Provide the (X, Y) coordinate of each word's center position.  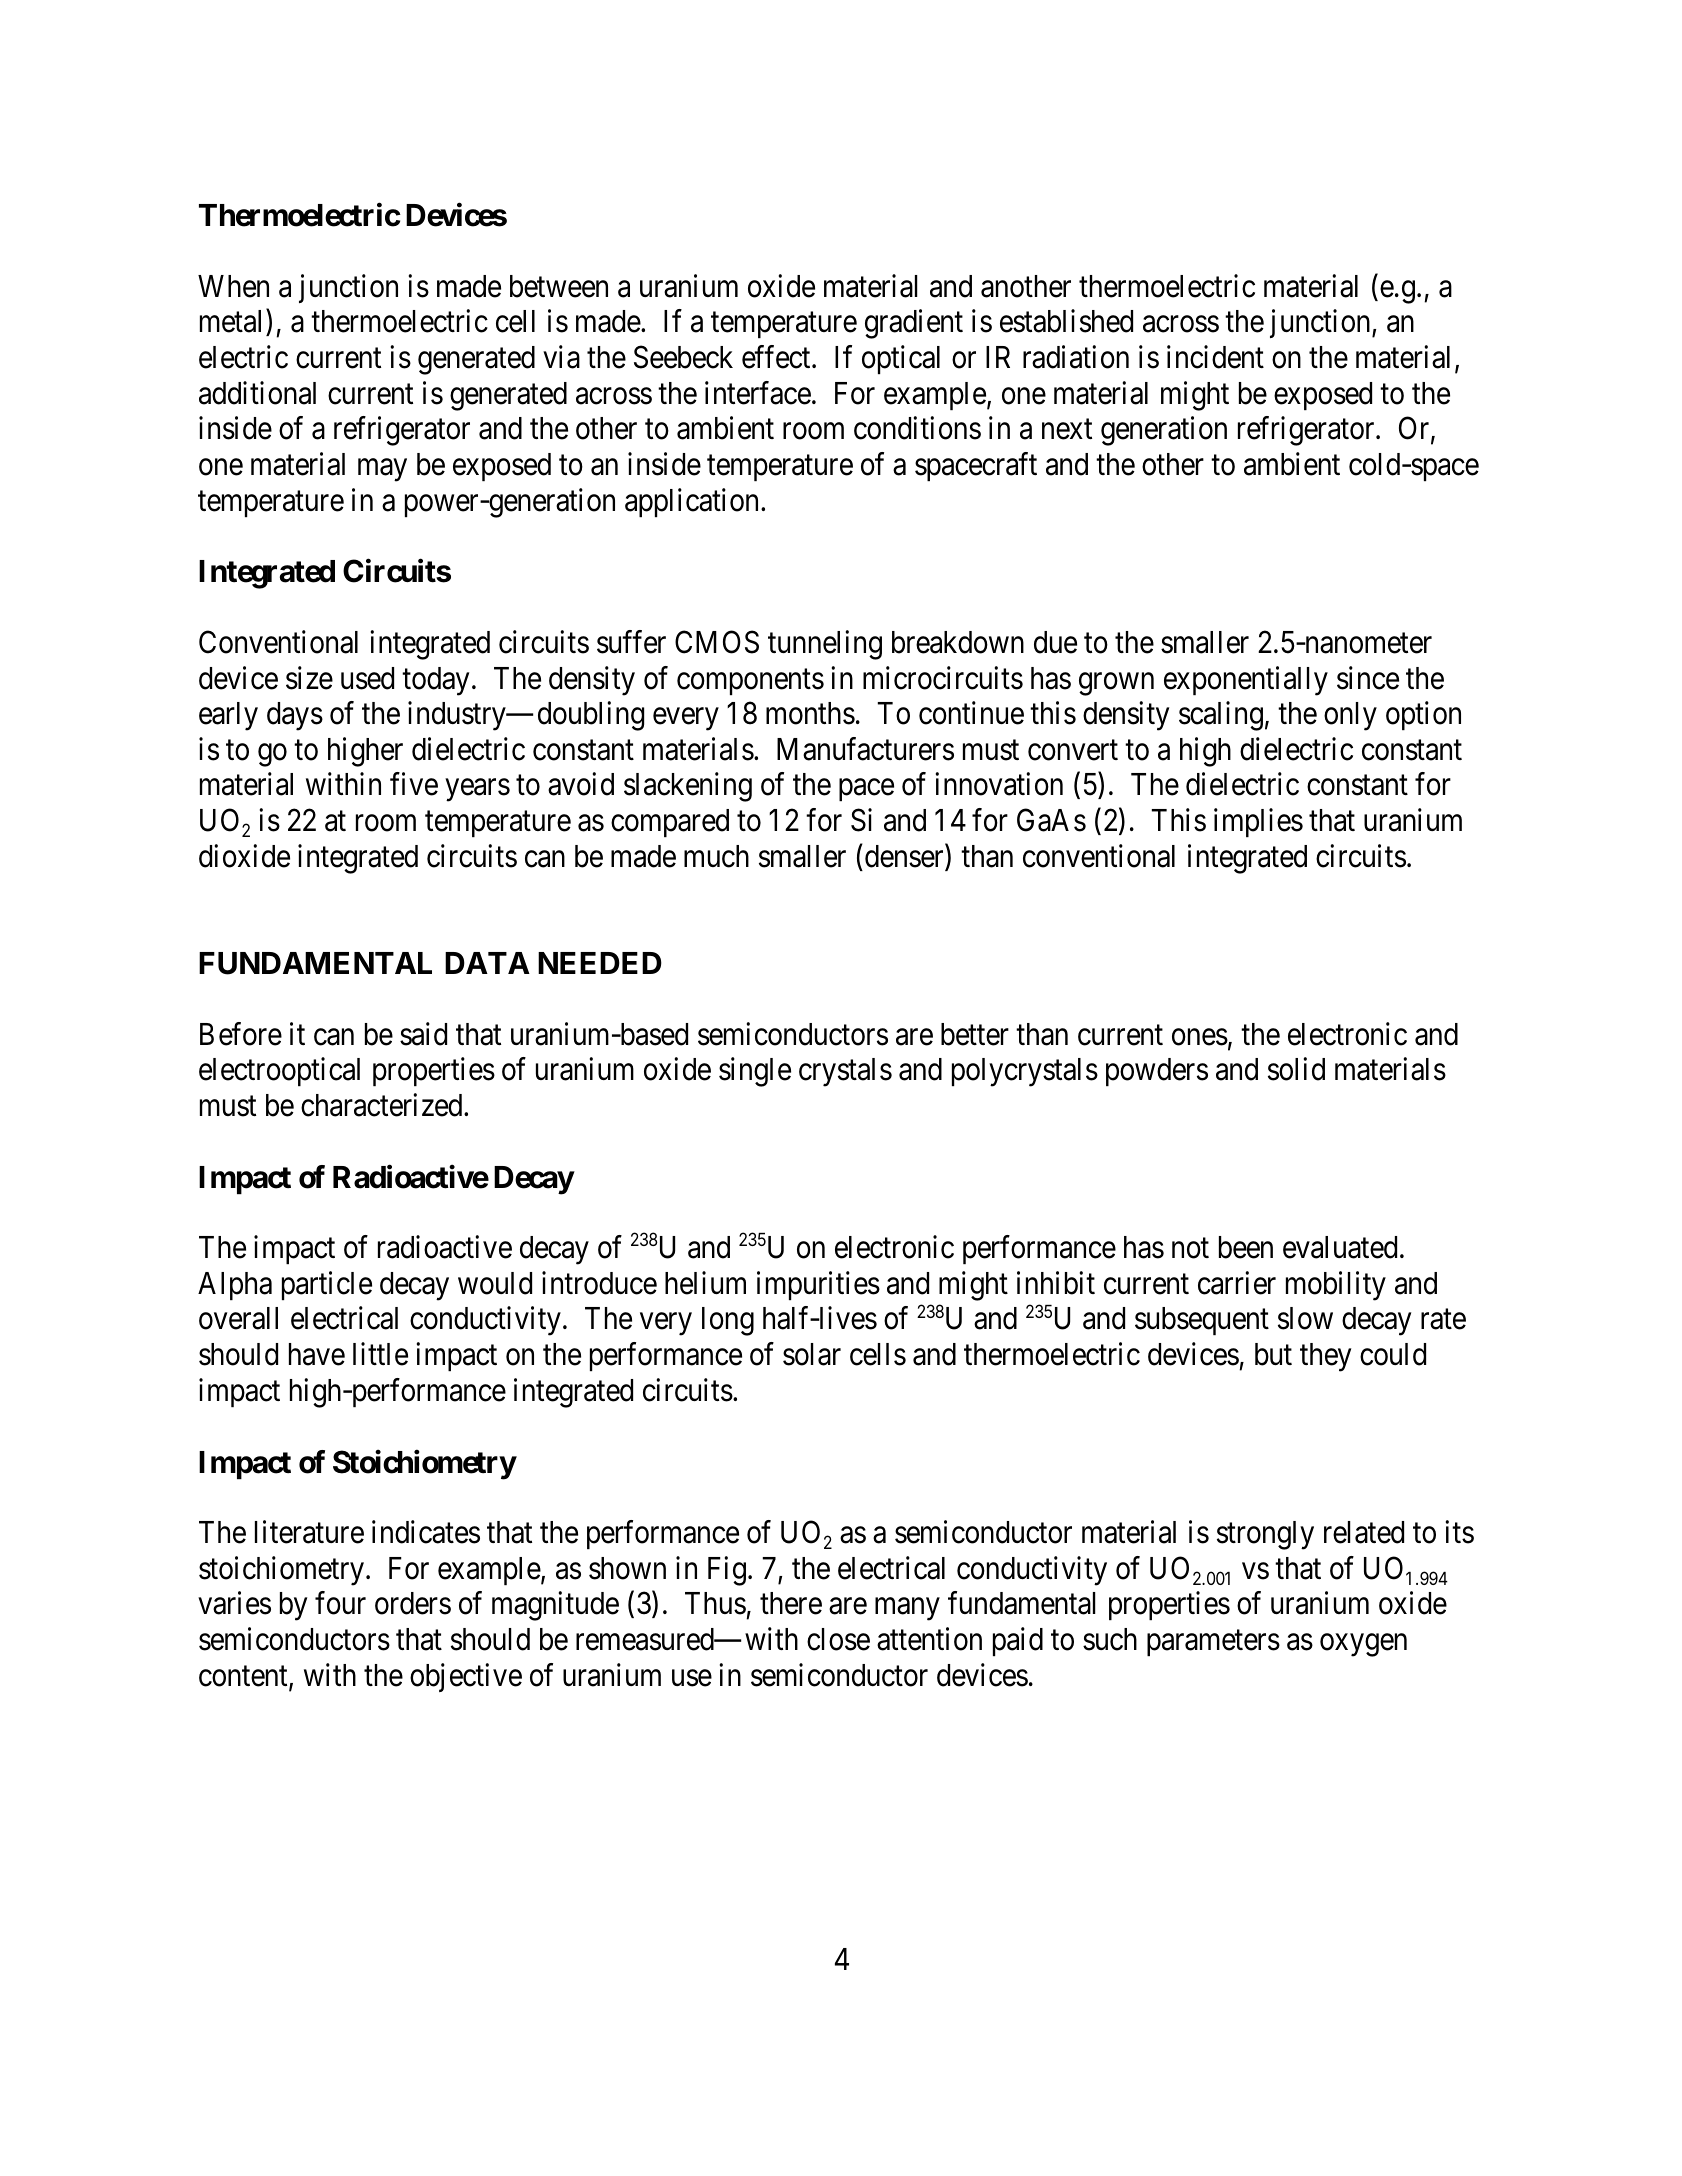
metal (233, 323)
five (414, 784)
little (380, 1354)
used (367, 678)
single (755, 1072)
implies (1258, 822)
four (340, 1603)
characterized (383, 1105)
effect (777, 357)
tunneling (825, 645)
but (1273, 1354)
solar (812, 1354)
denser (905, 857)
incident (1215, 357)
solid (1296, 1069)
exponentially (1246, 681)
